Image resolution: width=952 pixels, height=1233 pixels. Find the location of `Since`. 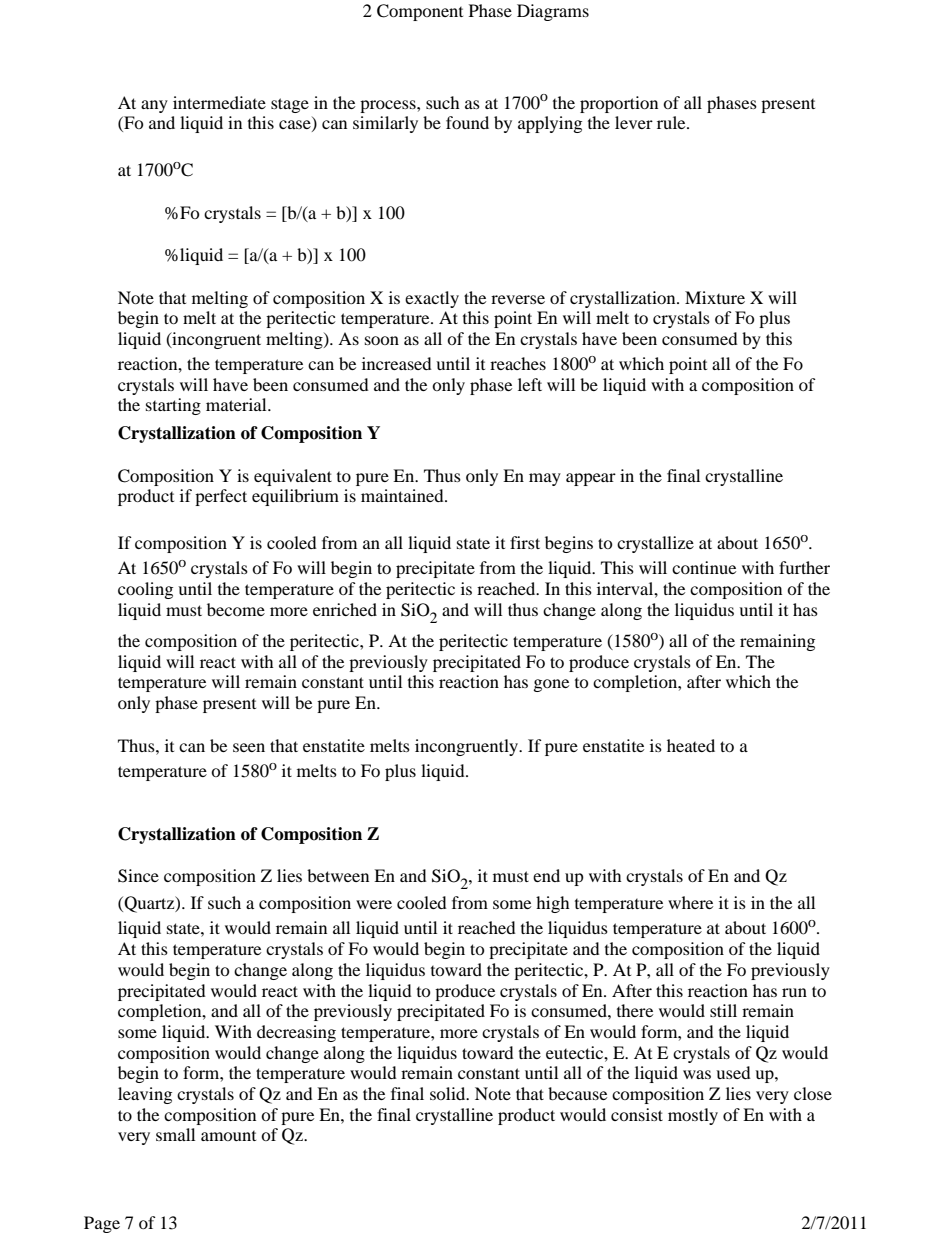

Since is located at coordinates (138, 876).
